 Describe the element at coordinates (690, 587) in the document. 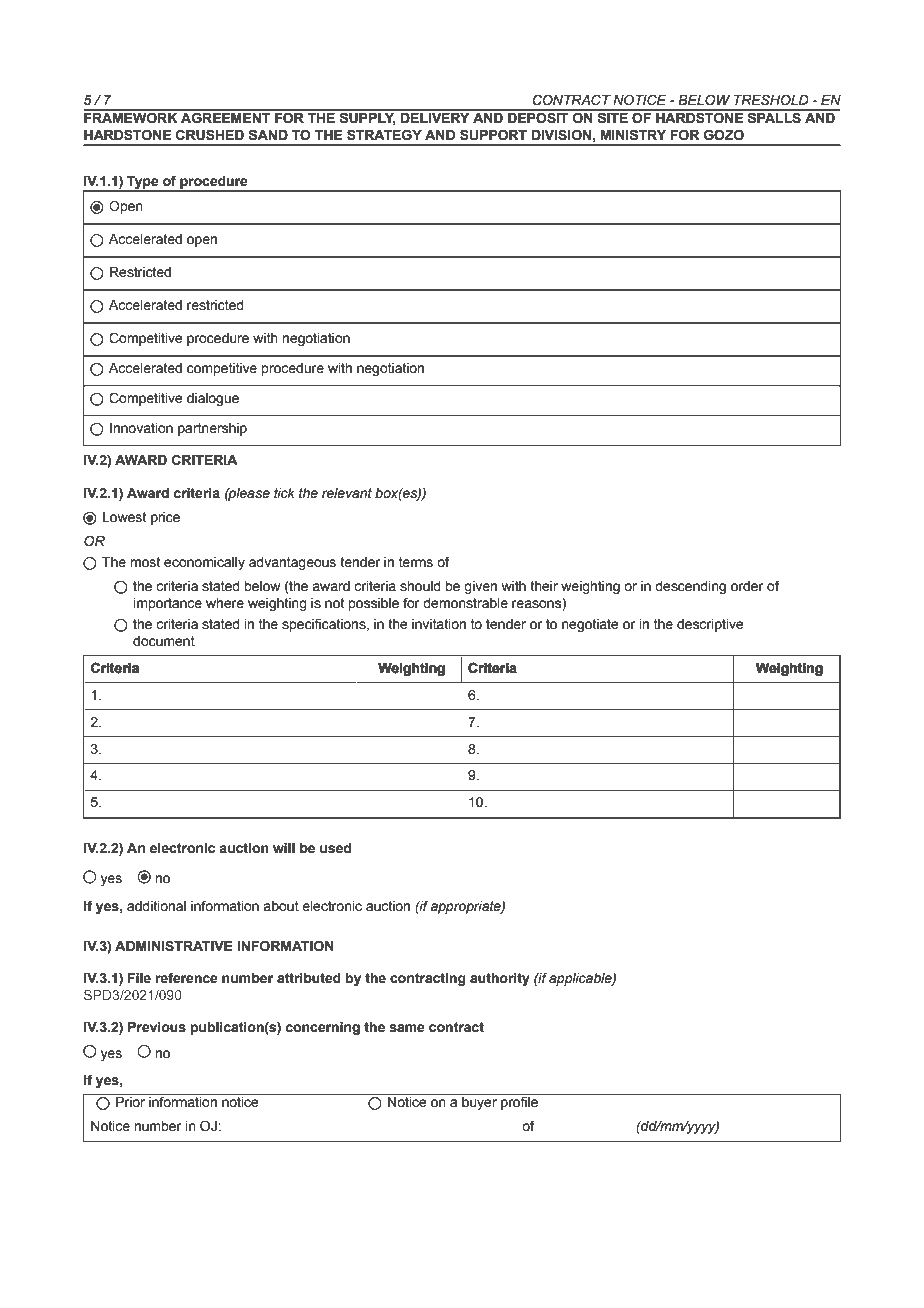

I see `descending` at that location.
